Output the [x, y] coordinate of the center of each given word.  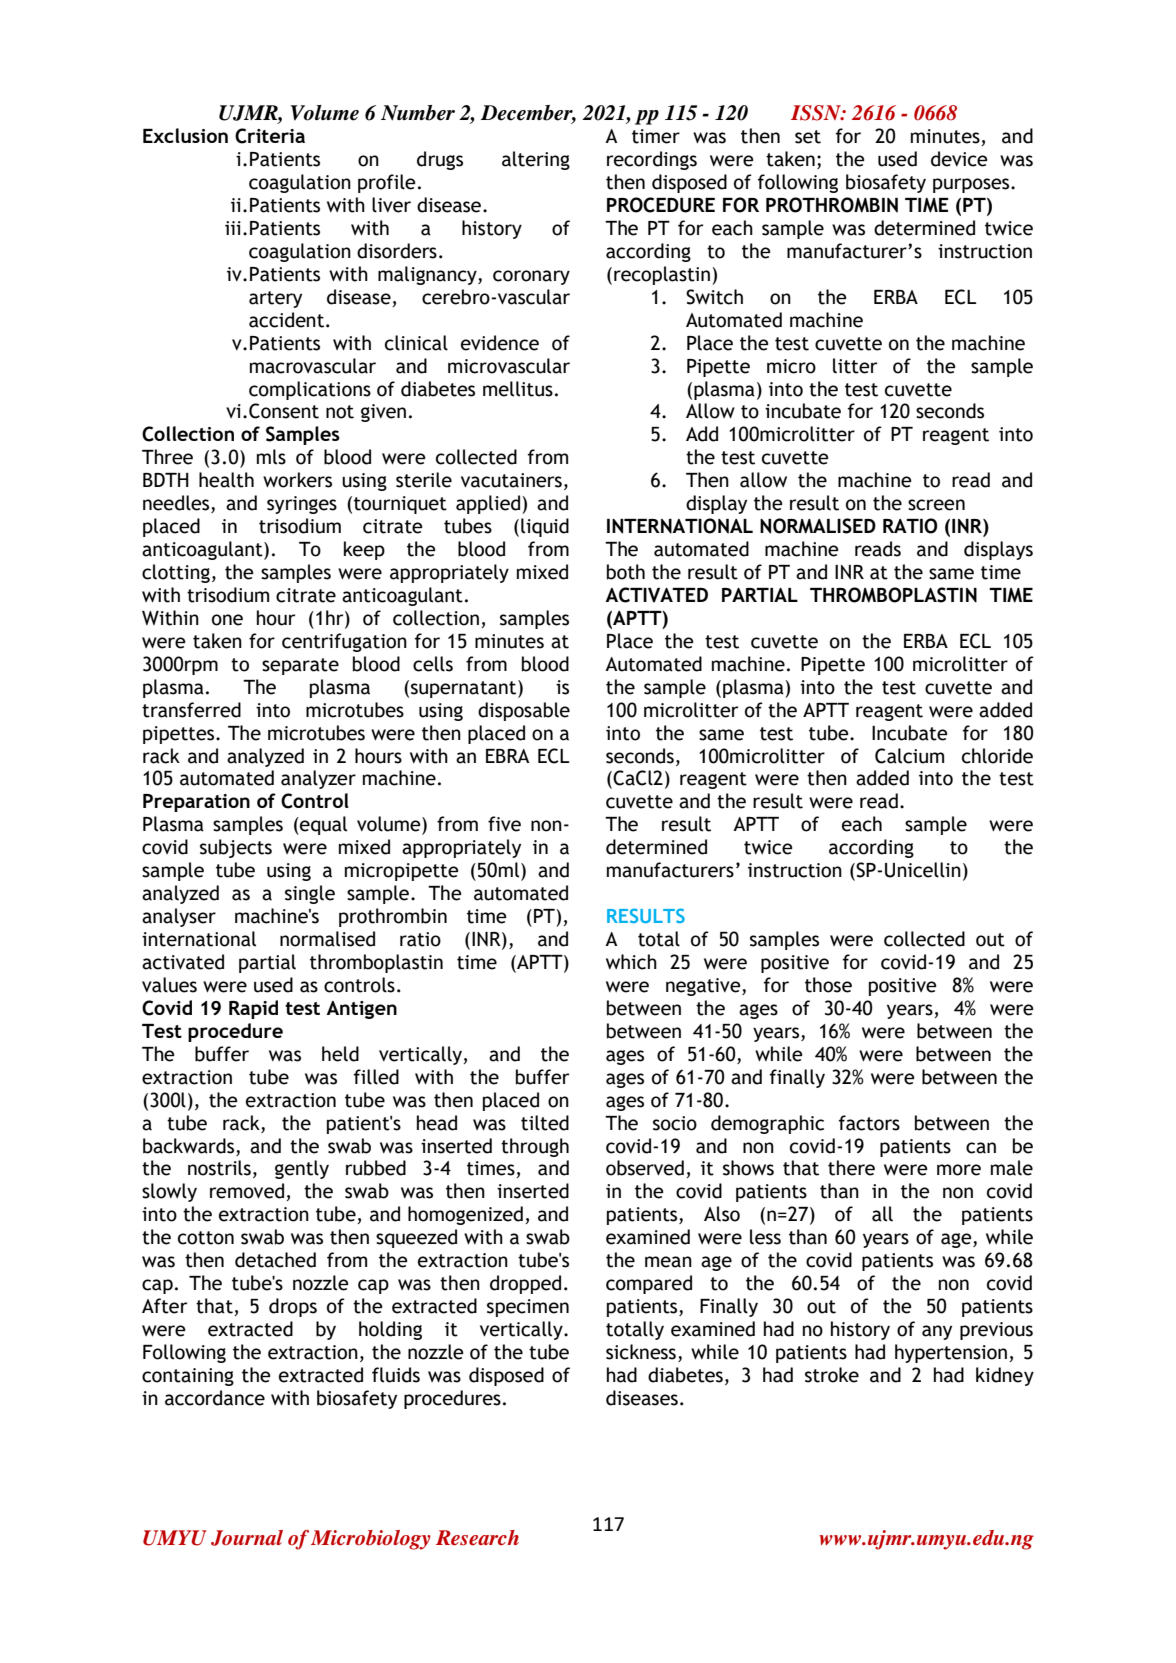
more [959, 1170]
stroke [832, 1375]
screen [936, 505]
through [535, 1147]
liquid [545, 527]
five [504, 824]
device [959, 159]
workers [297, 480]
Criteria [270, 136]
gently [302, 1169]
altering [536, 160]
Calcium [909, 756]
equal [322, 825]
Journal [247, 1538]
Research [477, 1538]
